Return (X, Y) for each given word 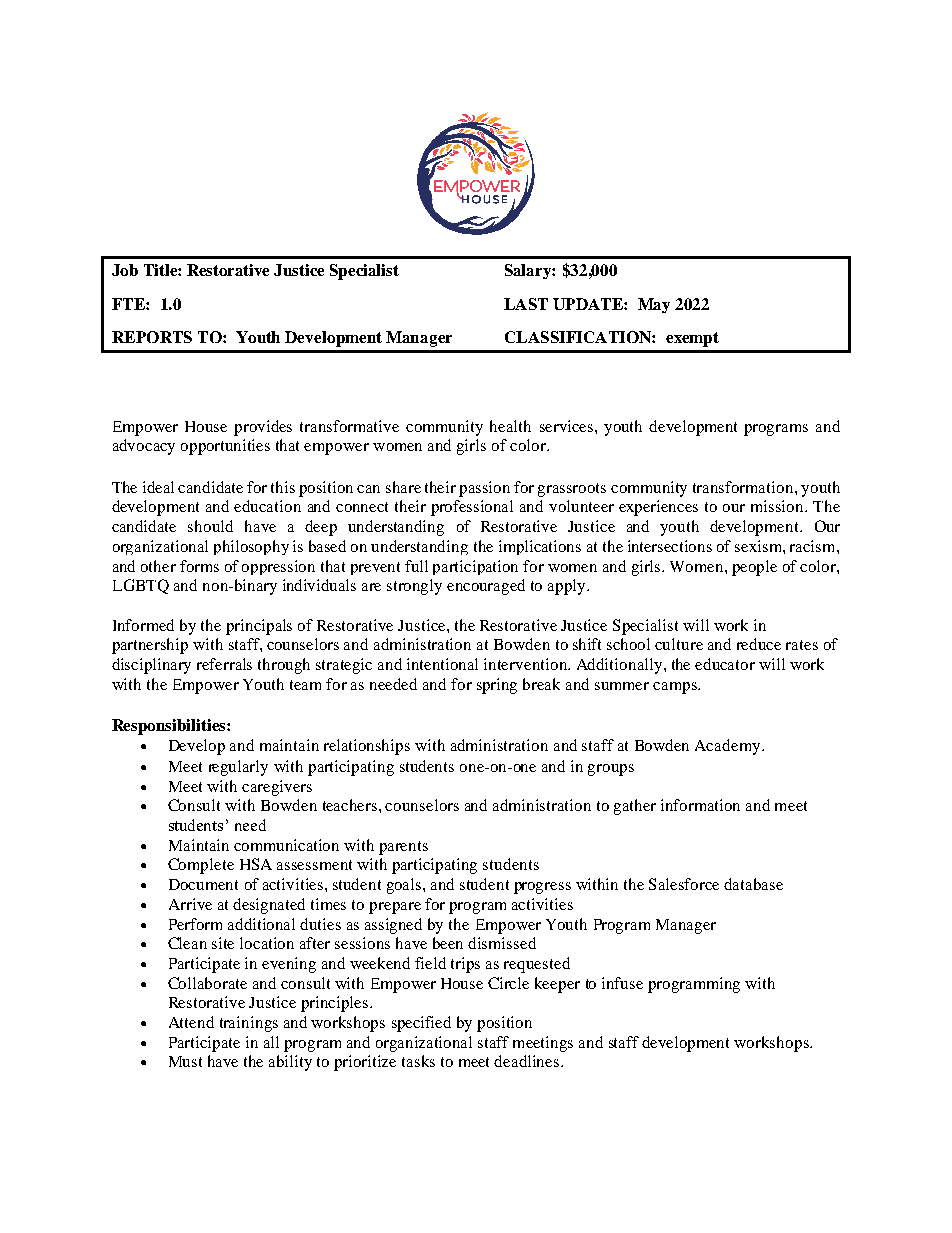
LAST (526, 304)
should (210, 526)
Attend (191, 1022)
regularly (238, 768)
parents (403, 848)
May (654, 305)
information (700, 805)
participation (475, 567)
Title (161, 270)
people (754, 568)
